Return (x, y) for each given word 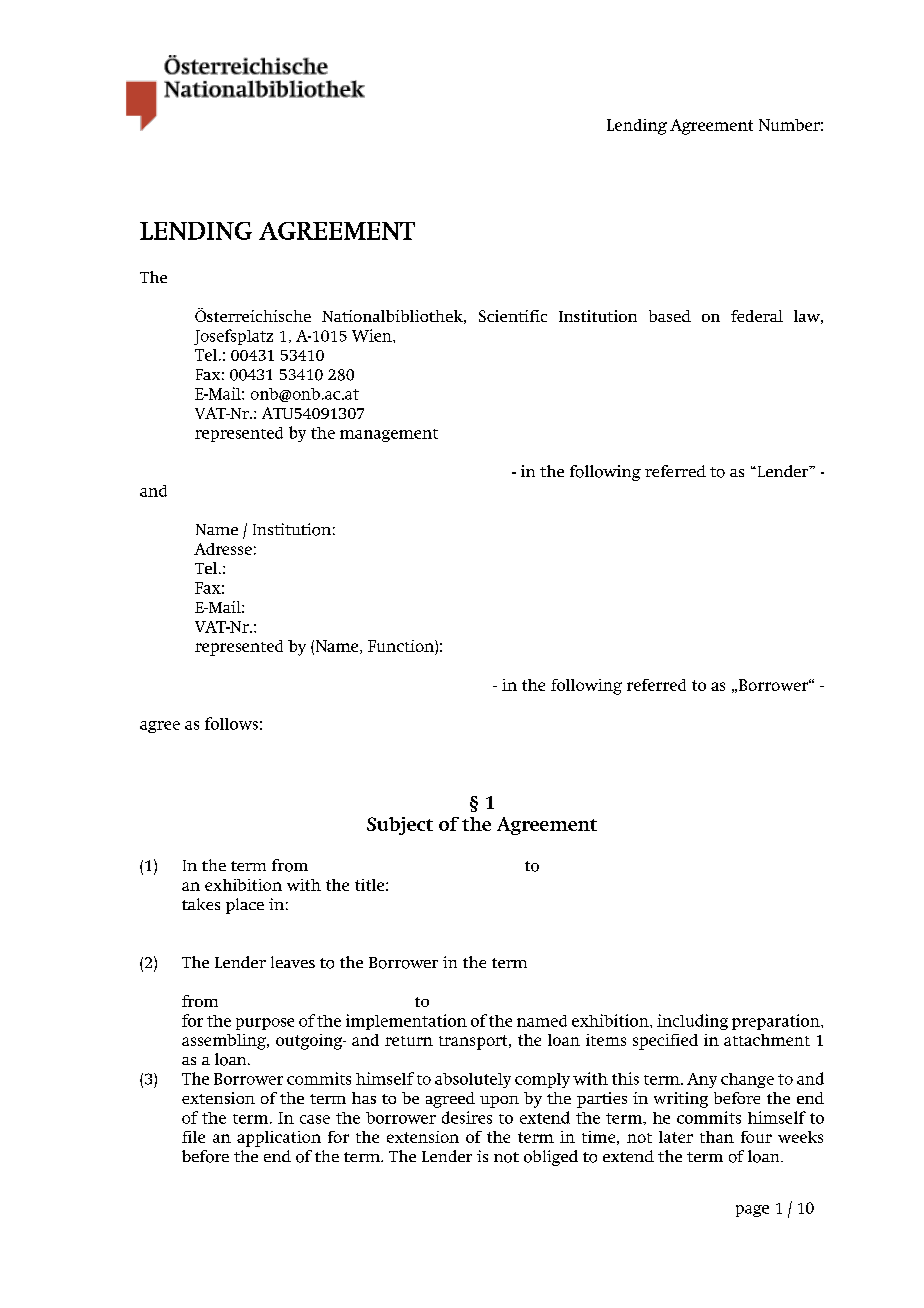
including (692, 1022)
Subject (400, 826)
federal (757, 316)
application (279, 1139)
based (670, 316)
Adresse (223, 549)
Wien (373, 335)
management (389, 435)
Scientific (513, 316)
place (245, 906)
